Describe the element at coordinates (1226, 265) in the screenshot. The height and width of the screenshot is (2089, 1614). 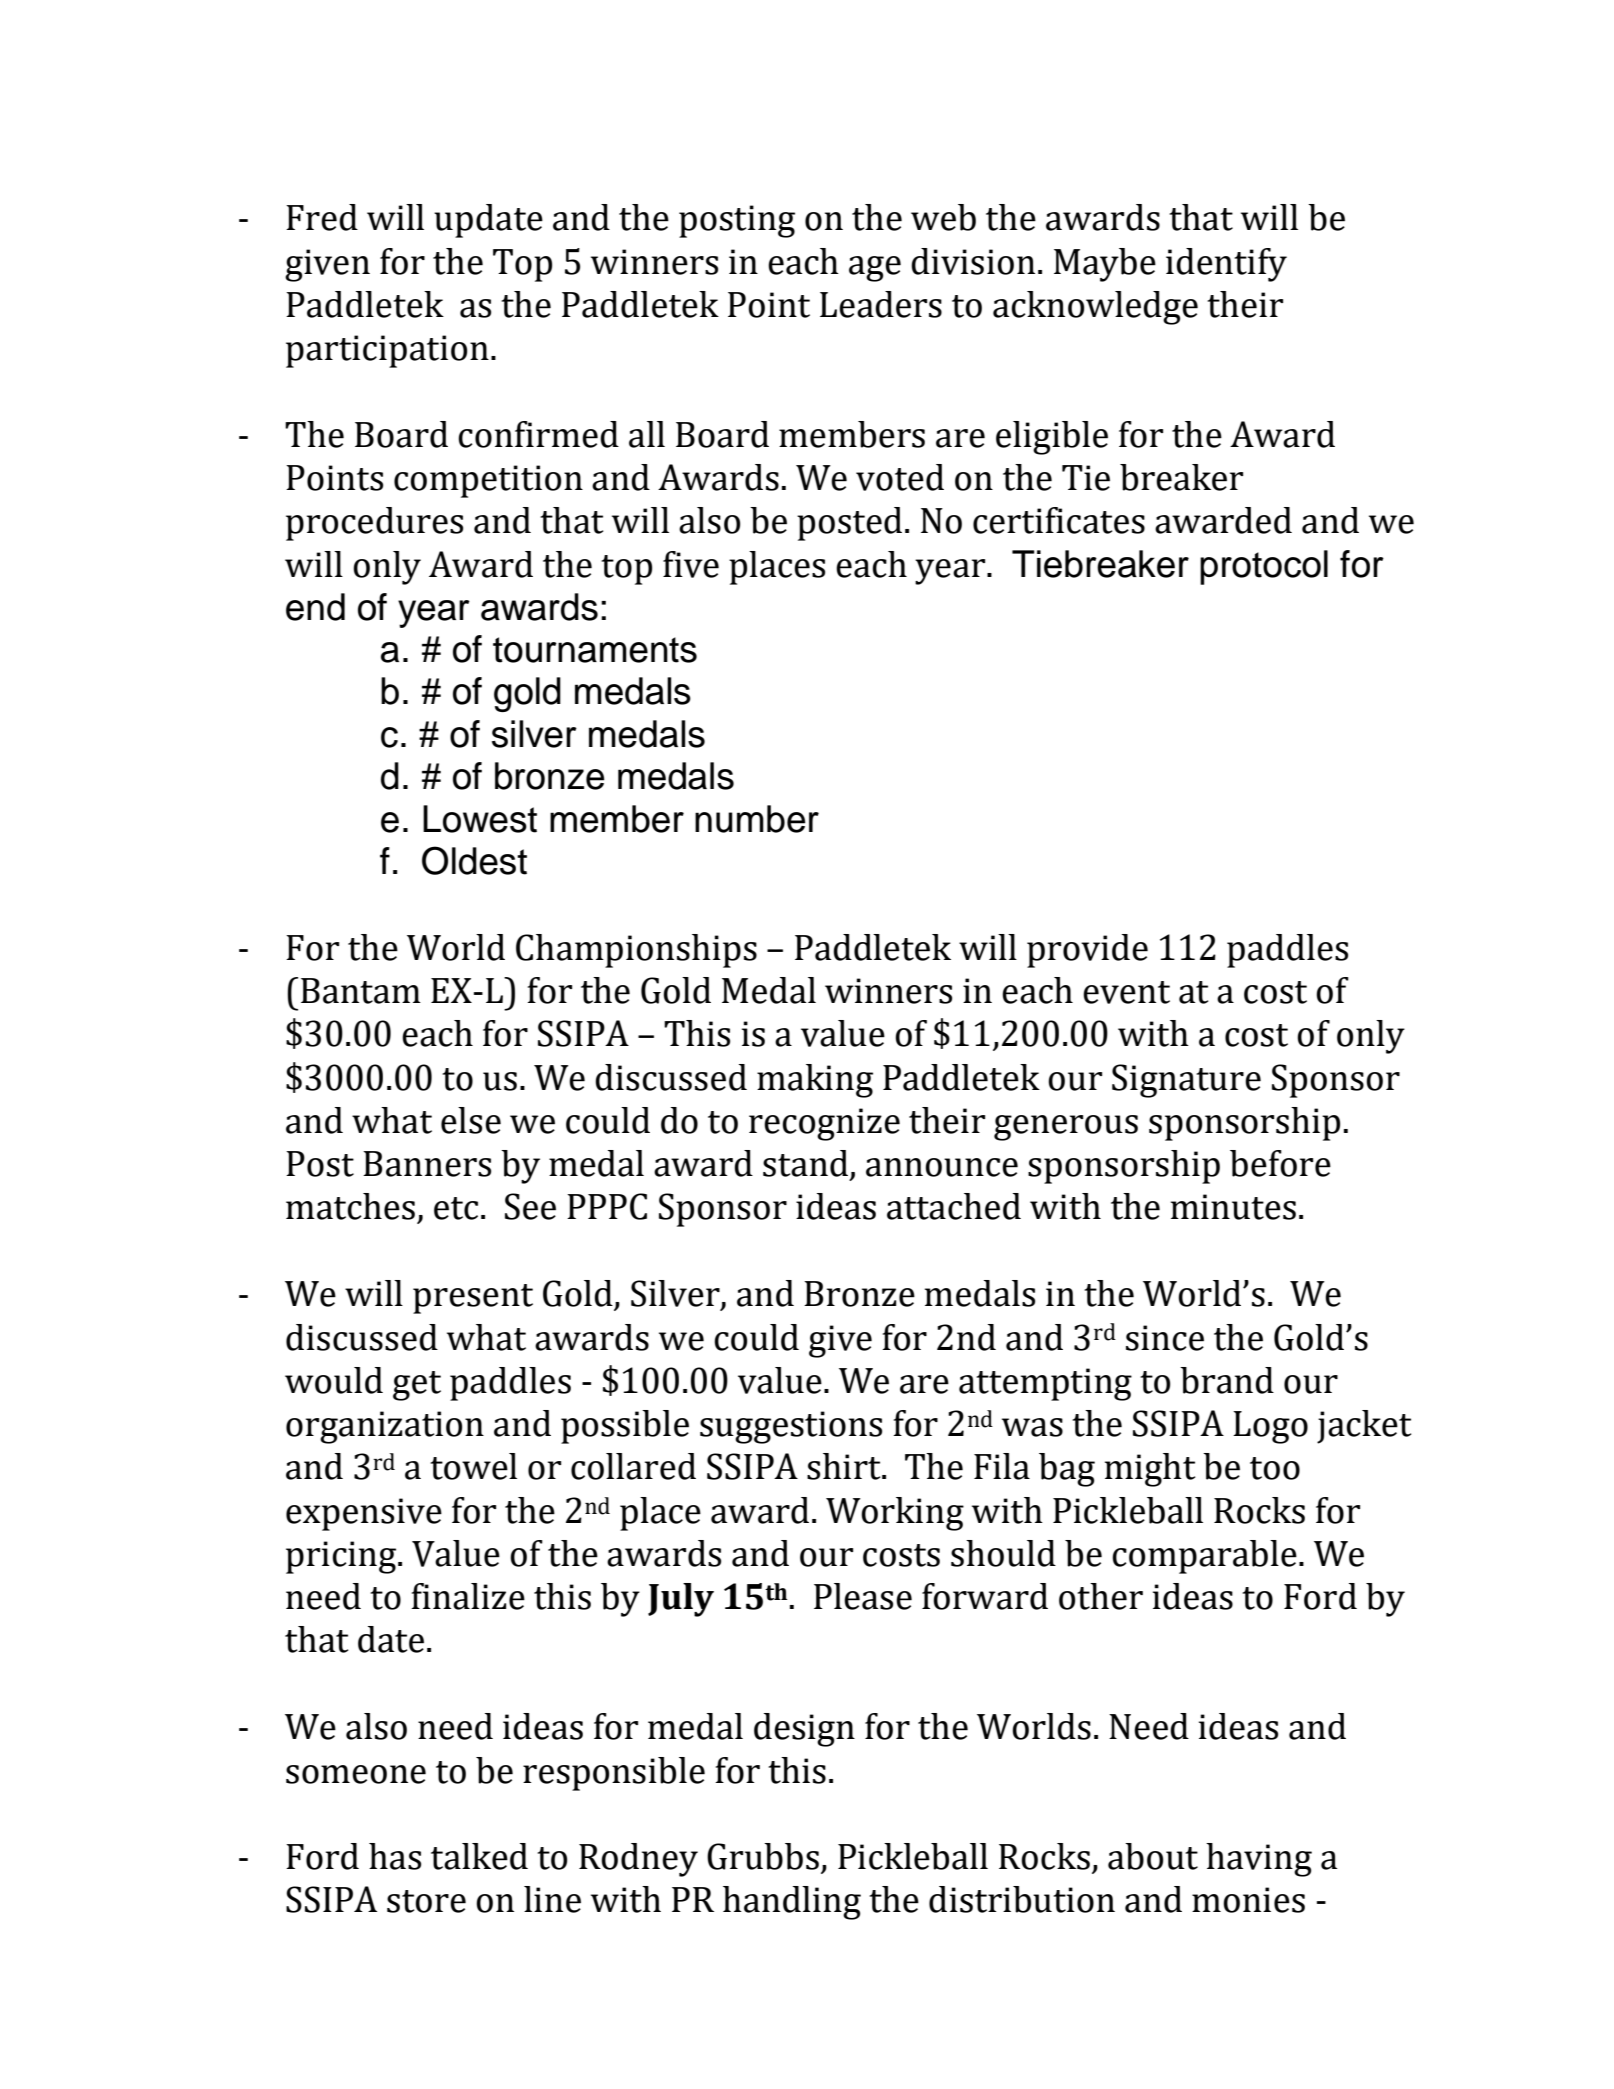
I see `identify` at that location.
